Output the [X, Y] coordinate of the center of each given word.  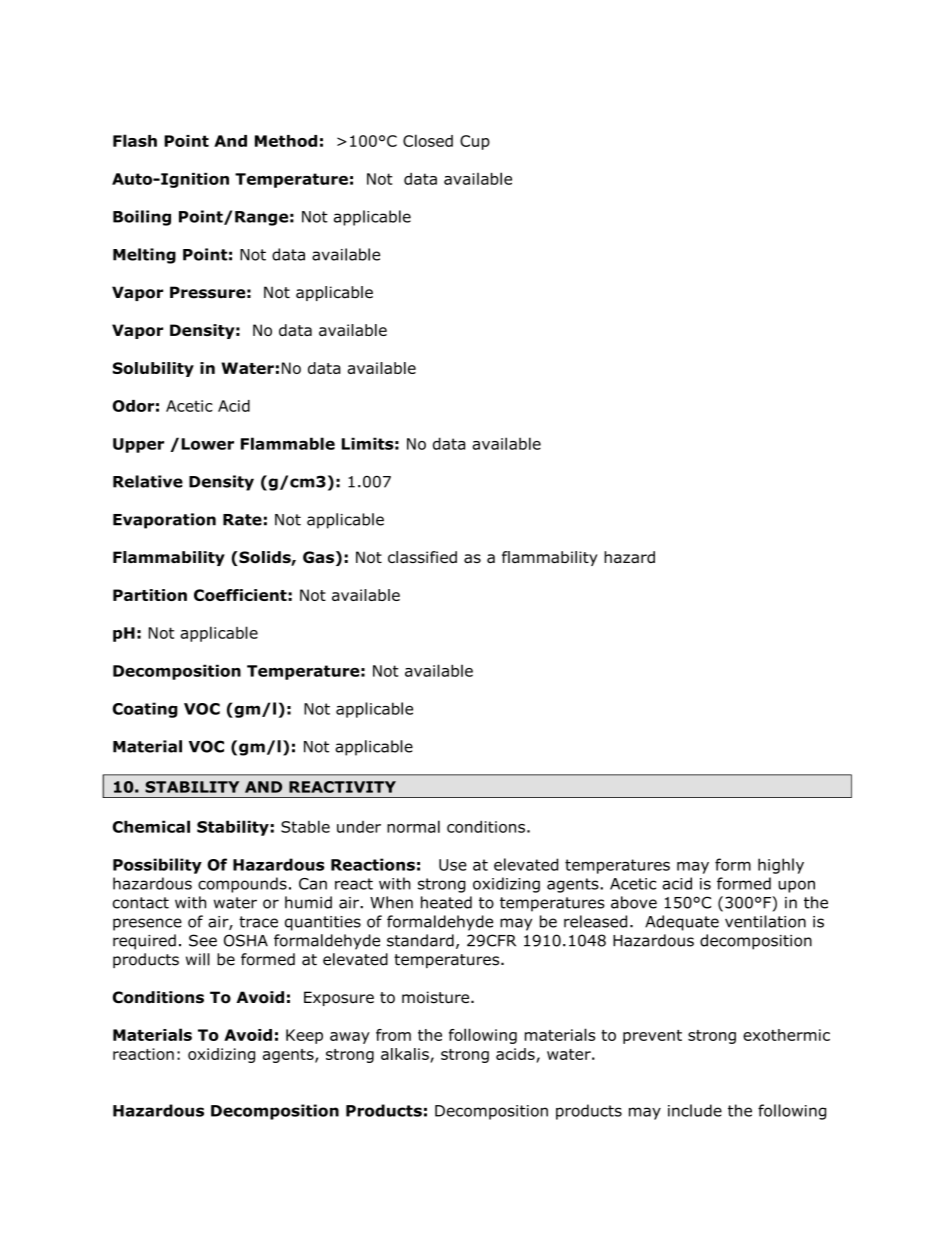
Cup [475, 142]
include [695, 1110]
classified [422, 557]
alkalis [405, 1054]
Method [286, 141]
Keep [304, 1036]
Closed [428, 140]
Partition [150, 595]
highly [781, 866]
